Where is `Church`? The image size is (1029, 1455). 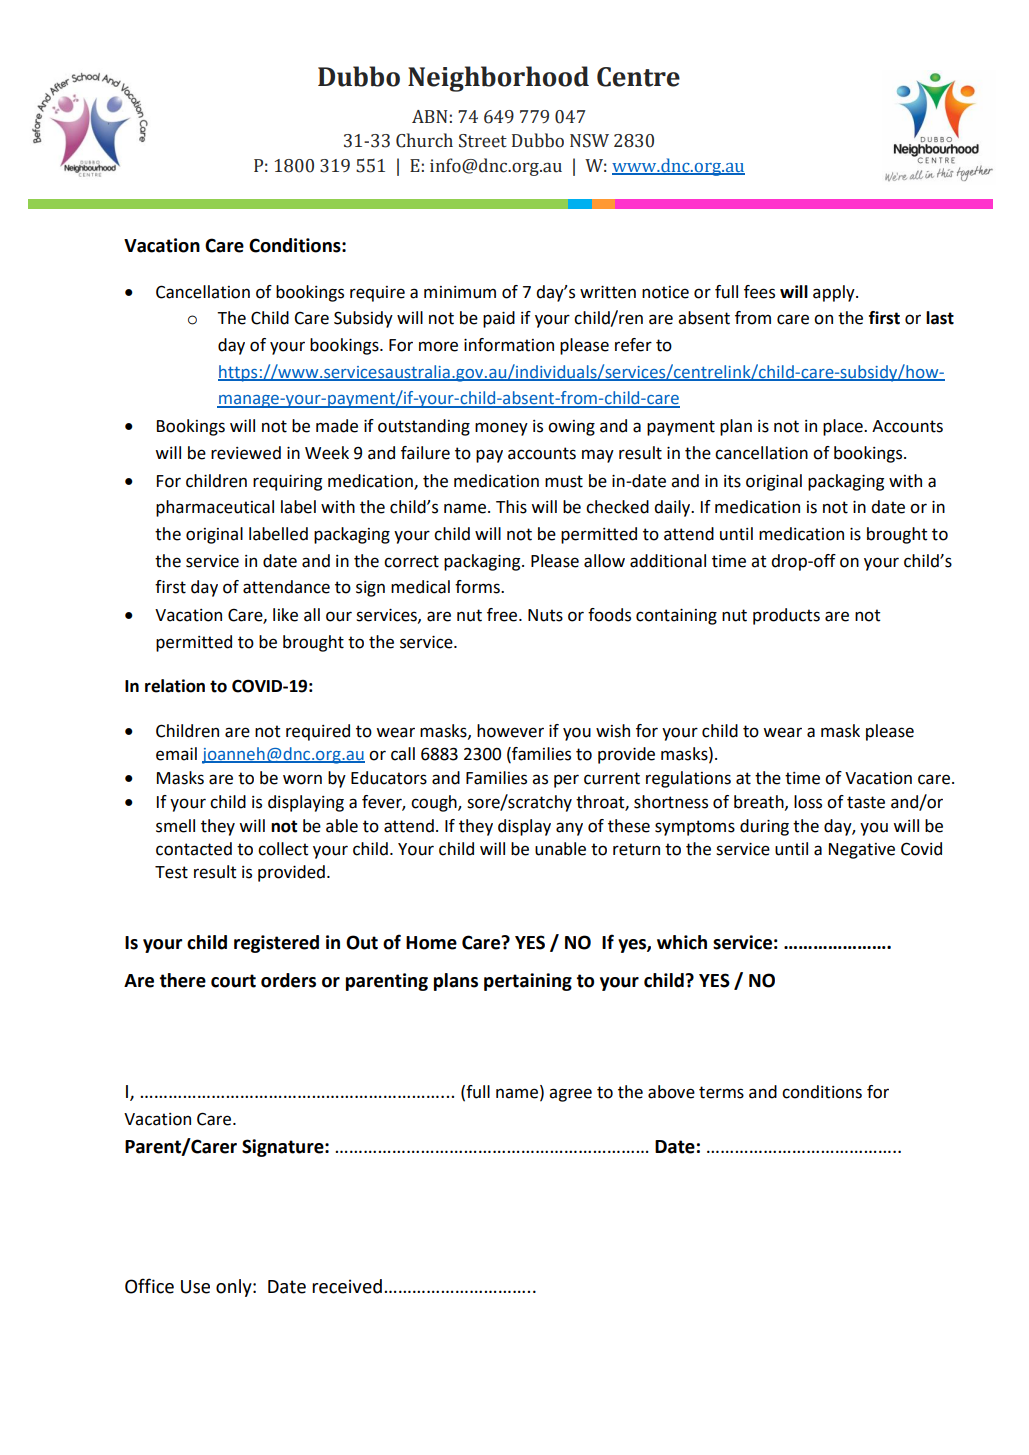 Church is located at coordinates (424, 140).
